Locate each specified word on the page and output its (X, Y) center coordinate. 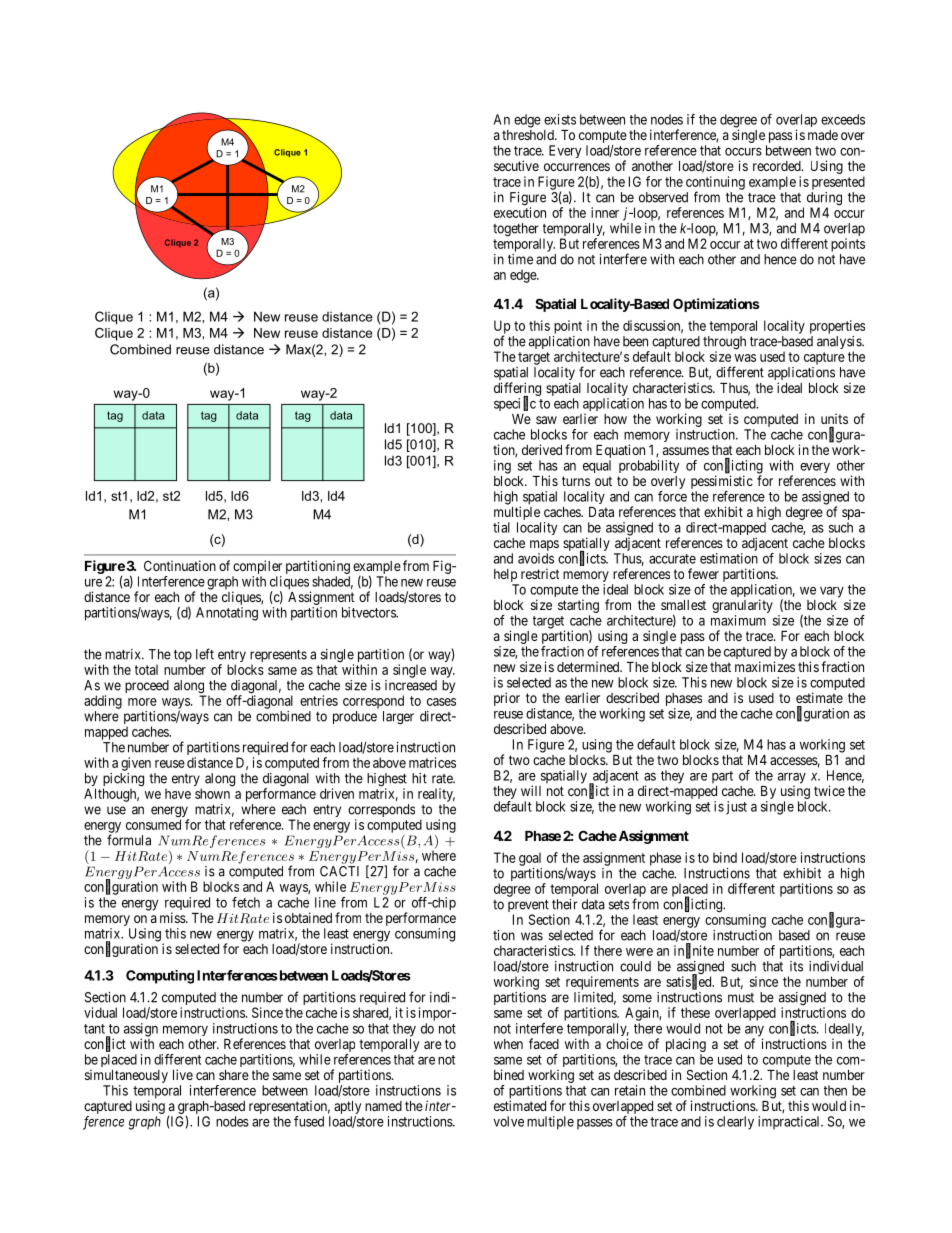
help (505, 575)
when (508, 1044)
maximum (738, 620)
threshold (529, 135)
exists (560, 119)
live (183, 1074)
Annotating (227, 614)
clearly (735, 1123)
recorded (778, 166)
